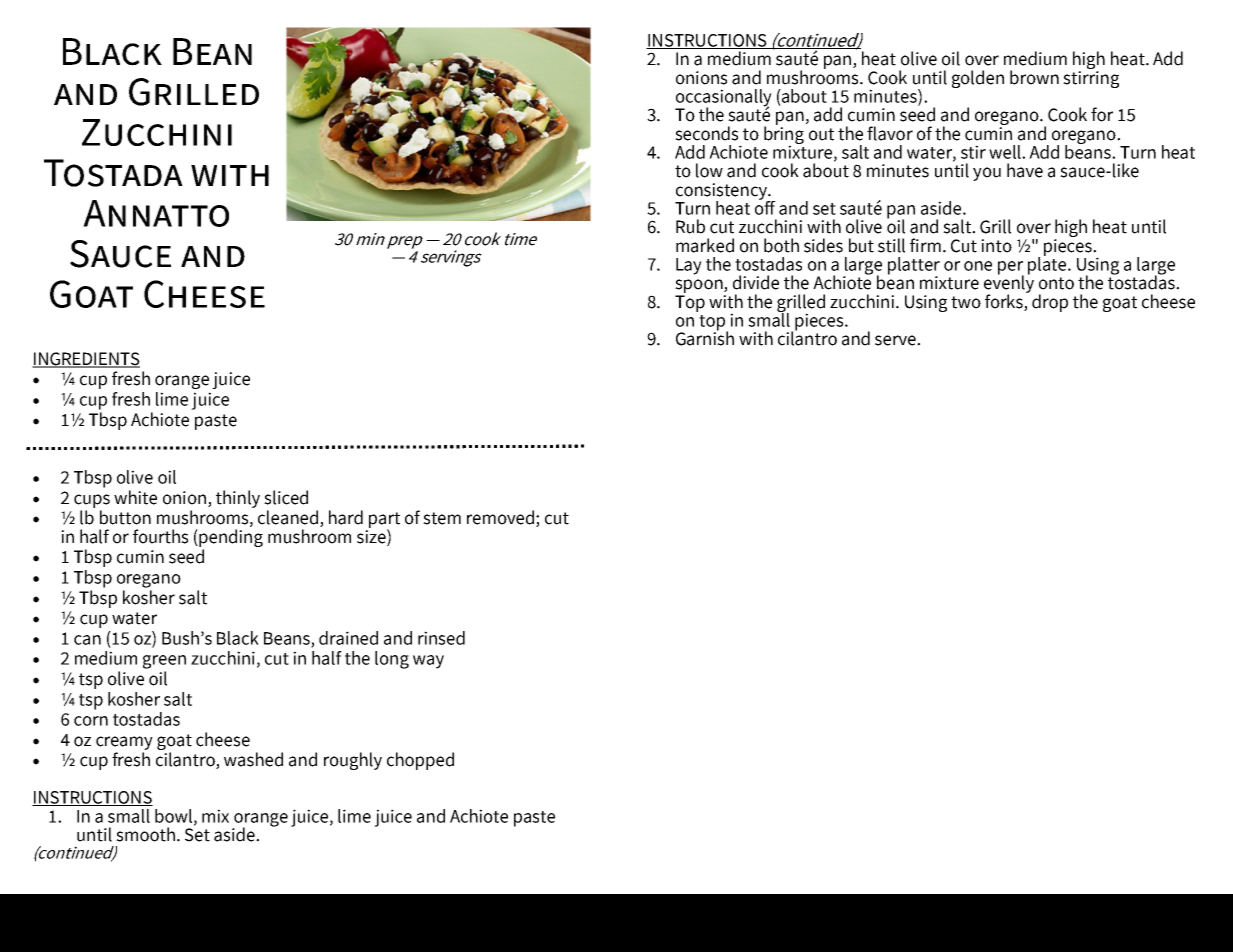  I want to click on Garnish, so click(705, 337).
